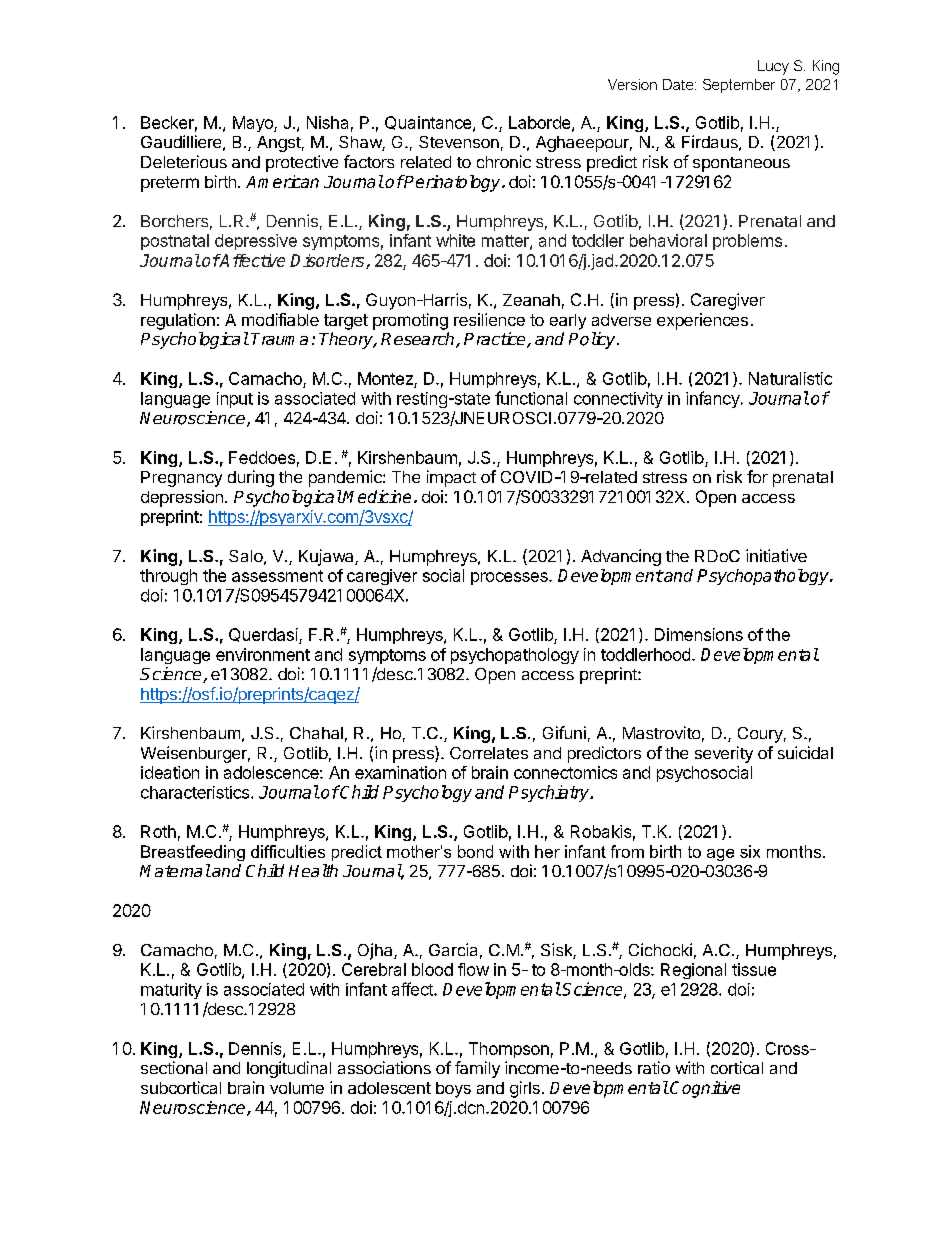  I want to click on September, so click(739, 86).
